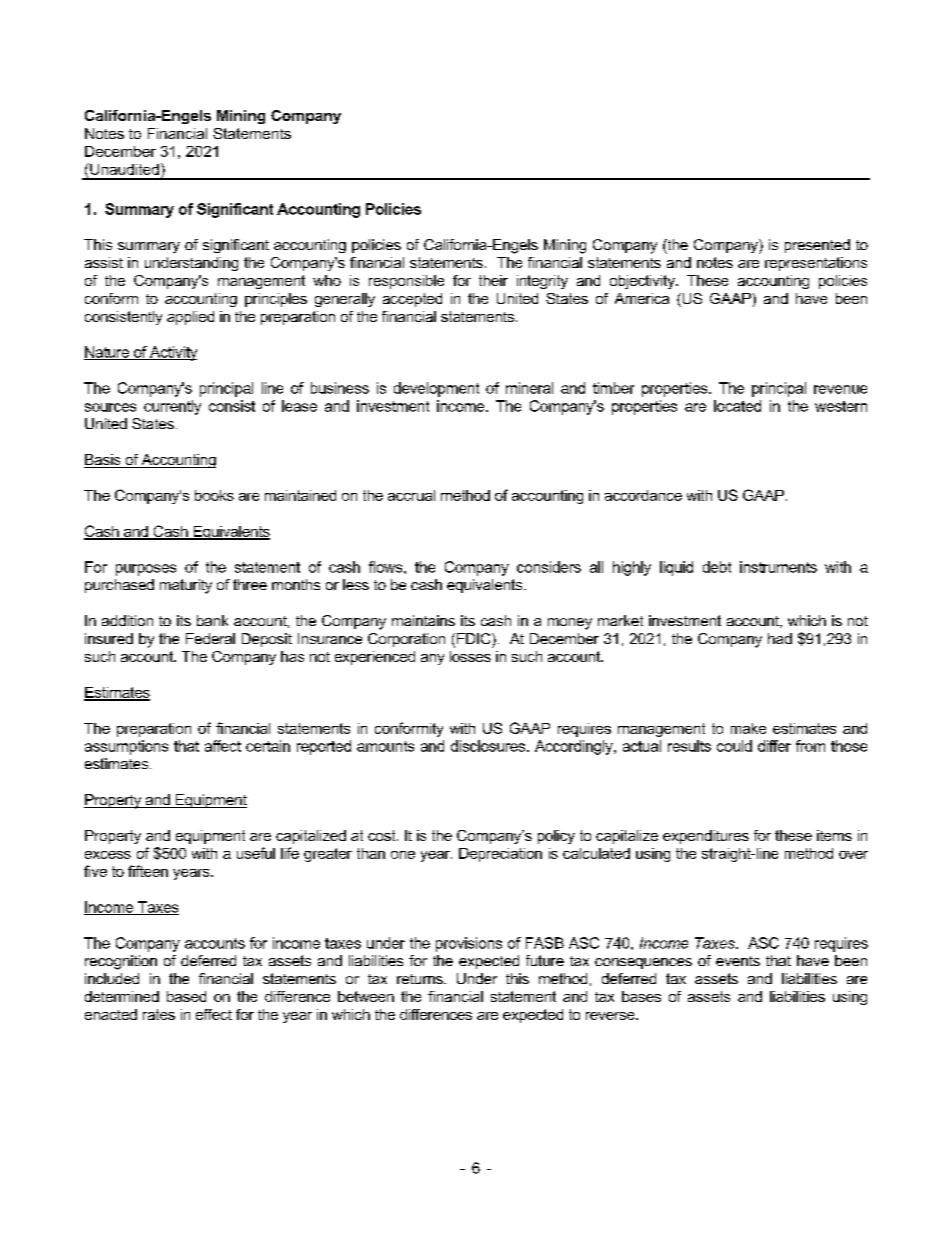  What do you see at coordinates (734, 746) in the screenshot?
I see `could` at bounding box center [734, 746].
